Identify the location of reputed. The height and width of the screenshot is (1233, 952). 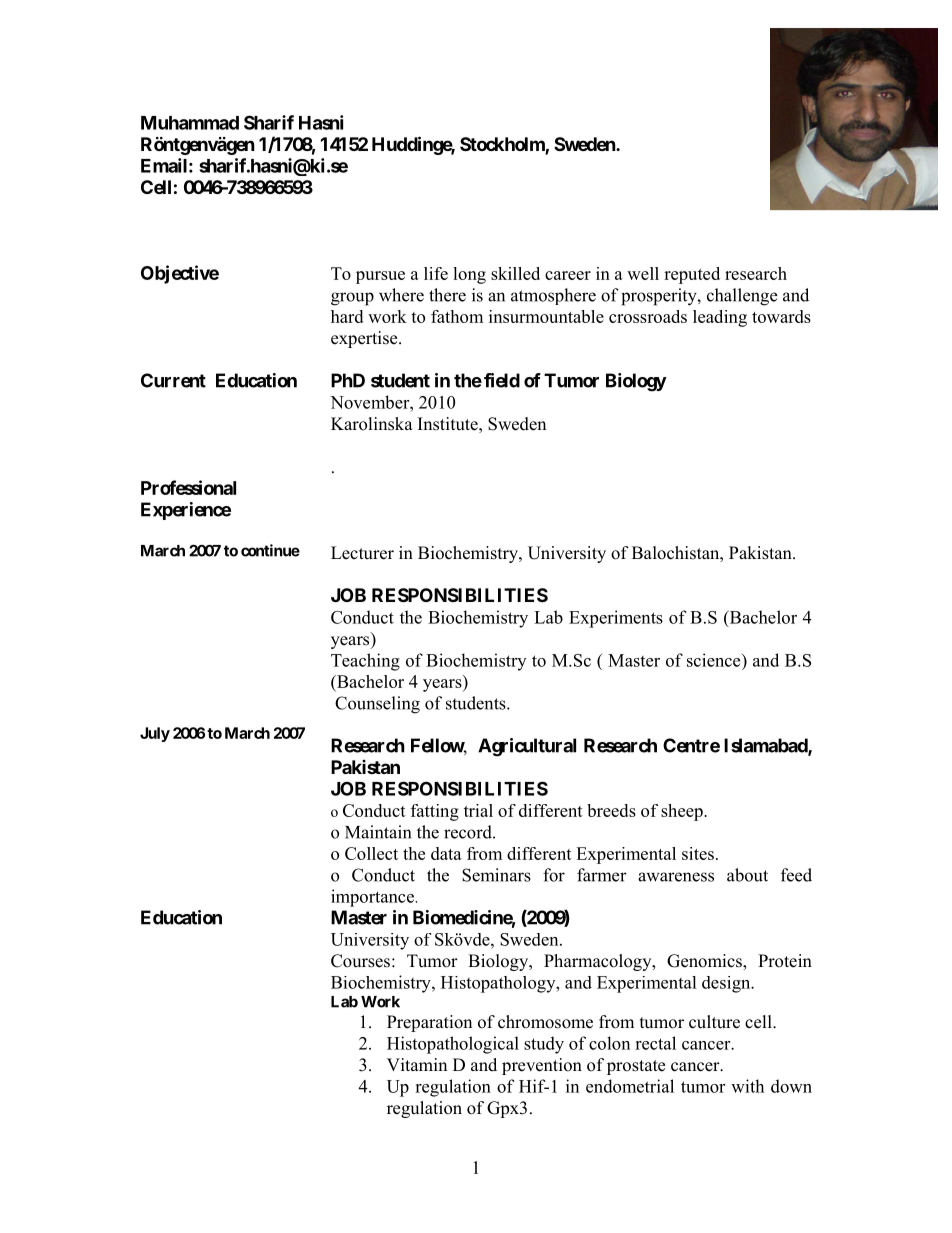
(692, 275).
